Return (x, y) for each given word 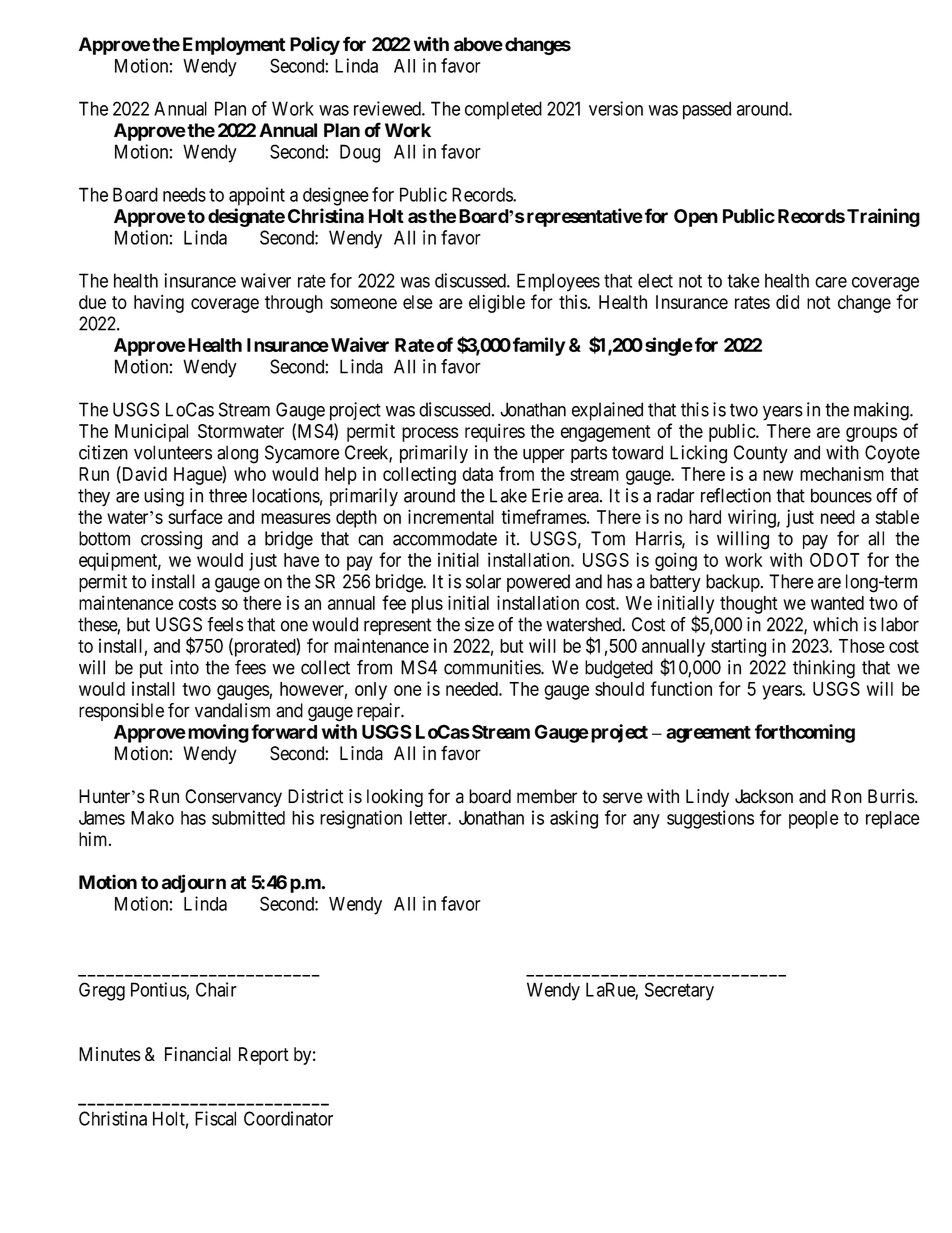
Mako (152, 818)
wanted (837, 603)
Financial (198, 1054)
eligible (497, 304)
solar (483, 581)
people (814, 820)
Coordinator (288, 1118)
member (547, 796)
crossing (171, 540)
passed (707, 110)
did (787, 302)
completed (503, 110)
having (159, 304)
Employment (234, 46)
